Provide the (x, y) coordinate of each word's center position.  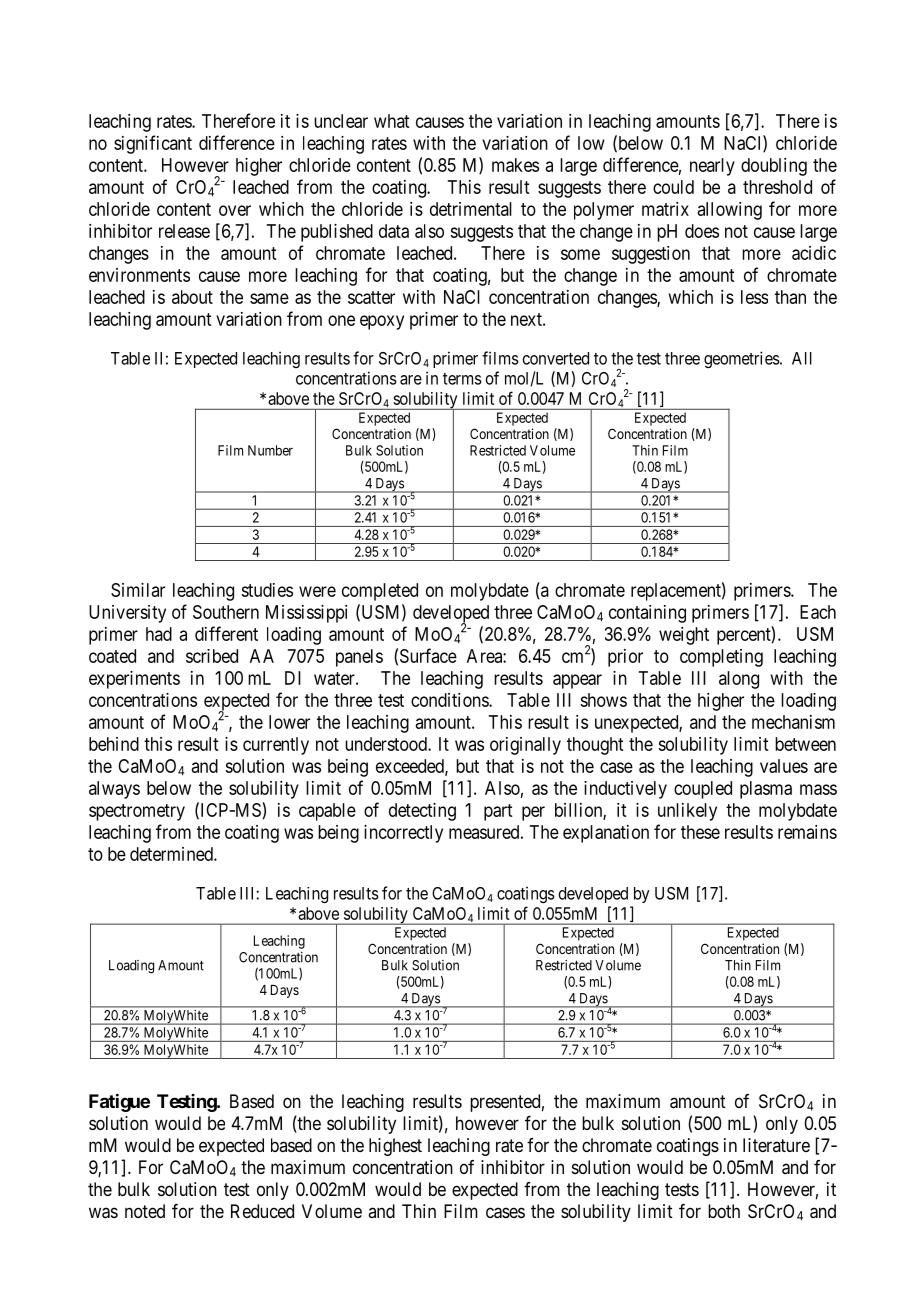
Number (270, 450)
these (700, 832)
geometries (742, 359)
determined (172, 854)
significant (153, 144)
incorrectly (403, 834)
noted (145, 1211)
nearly (712, 167)
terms (462, 379)
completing (721, 658)
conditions (450, 700)
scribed (212, 656)
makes (515, 165)
